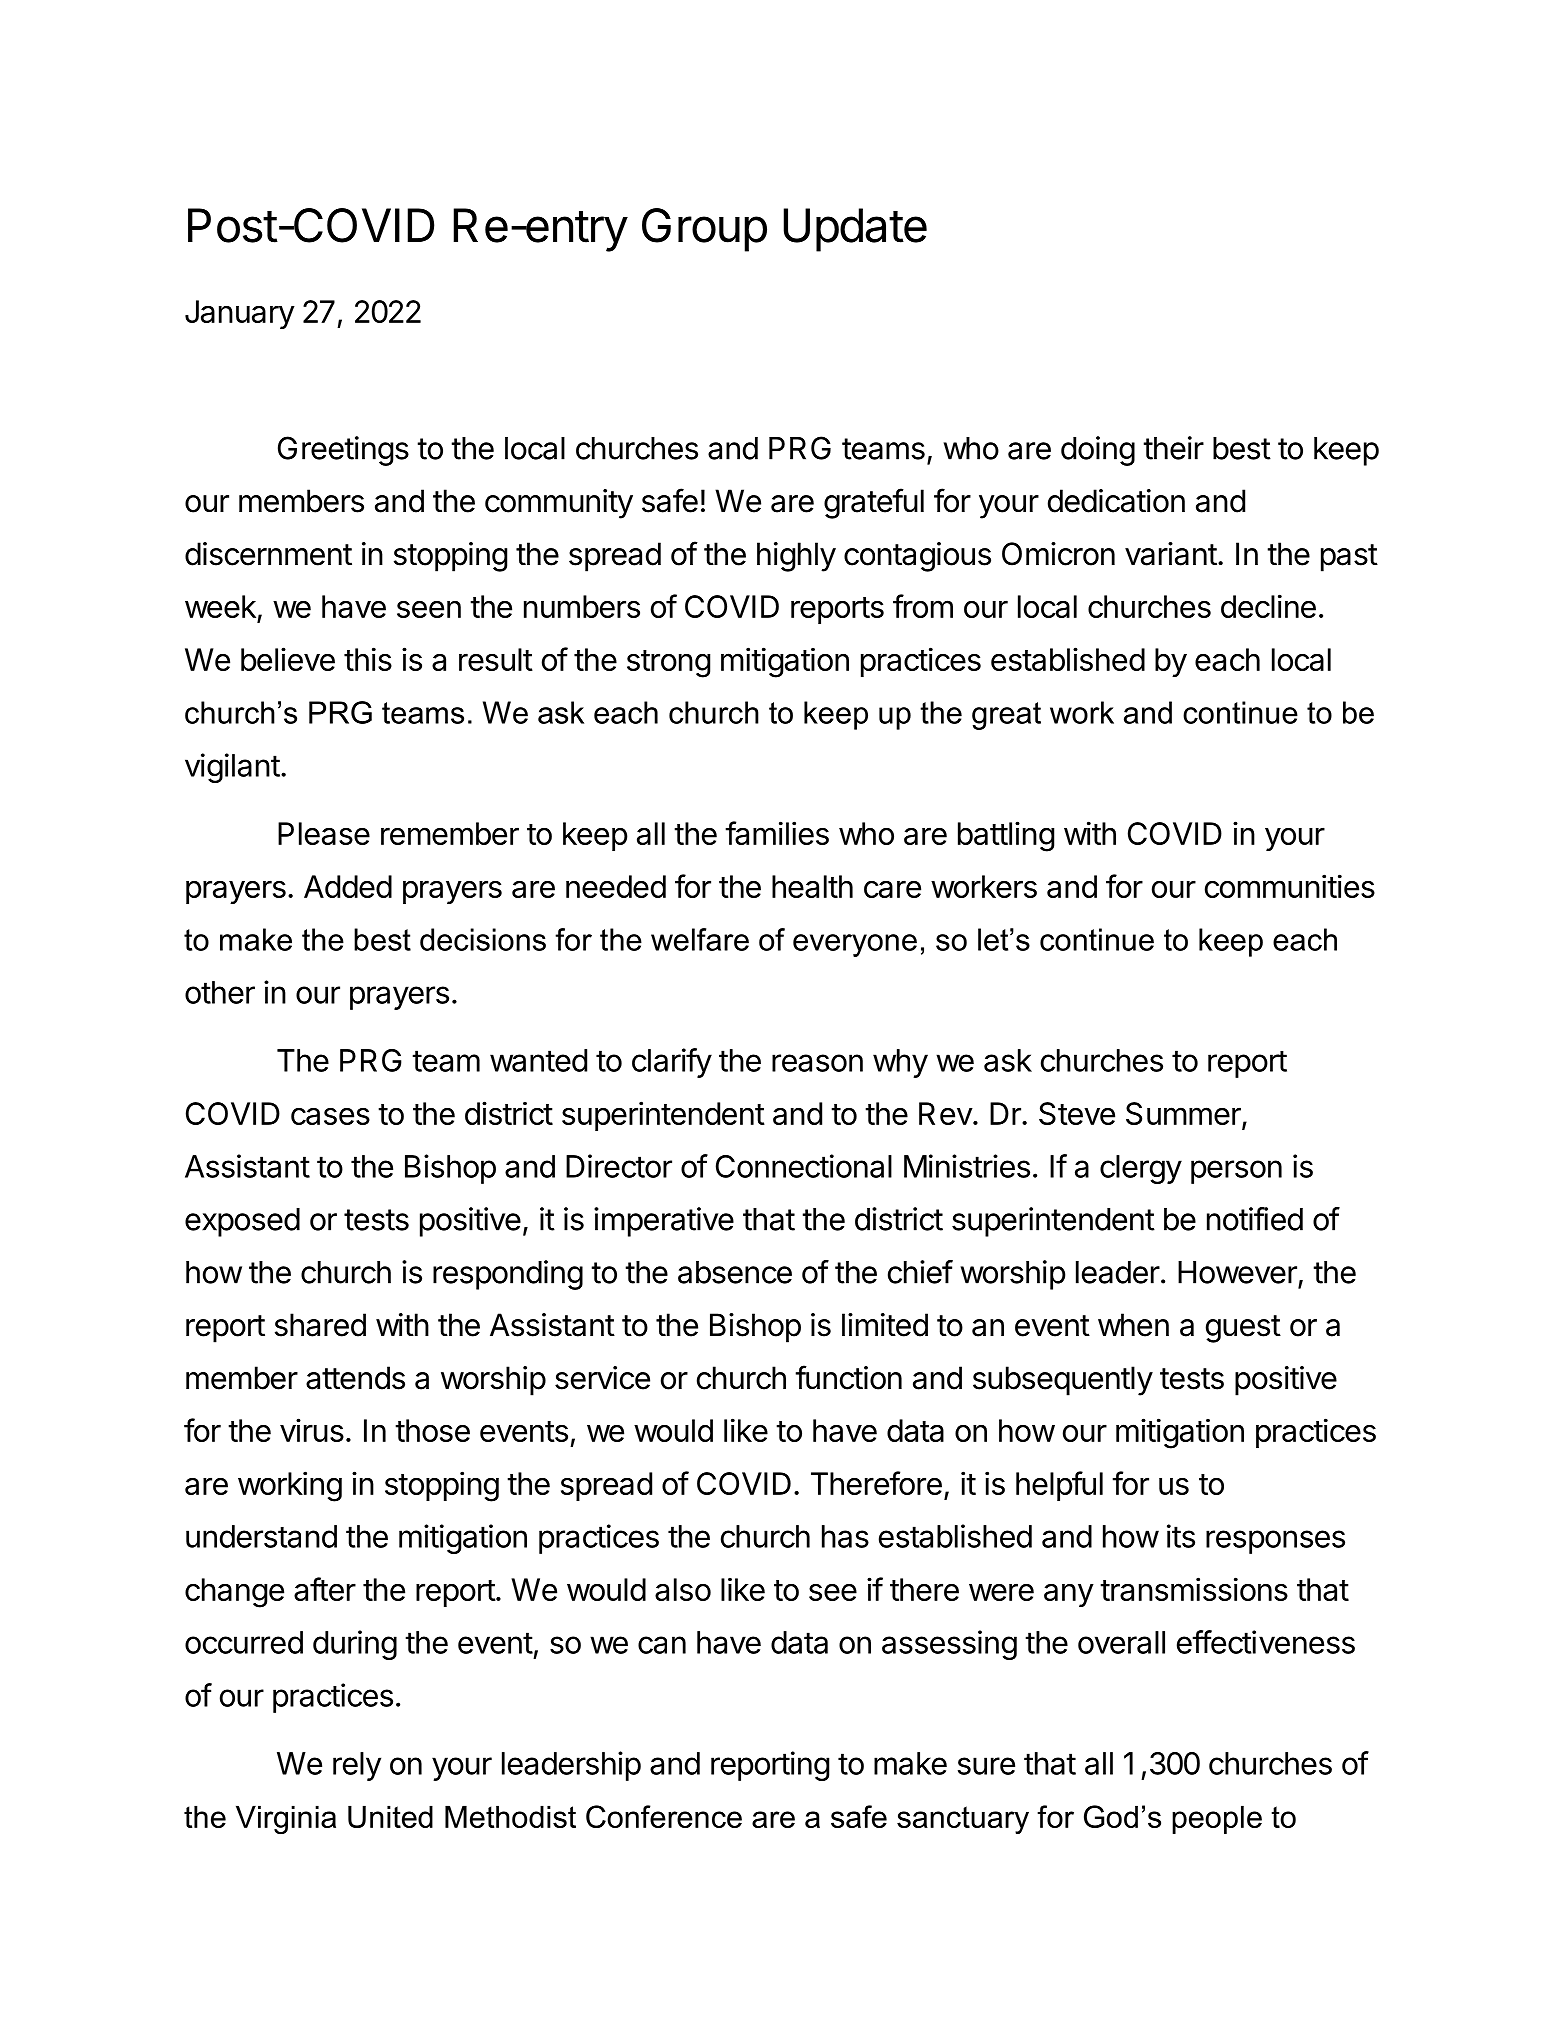 The width and height of the screenshot is (1564, 2024). Describe the element at coordinates (330, 1116) in the screenshot. I see `cases` at that location.
